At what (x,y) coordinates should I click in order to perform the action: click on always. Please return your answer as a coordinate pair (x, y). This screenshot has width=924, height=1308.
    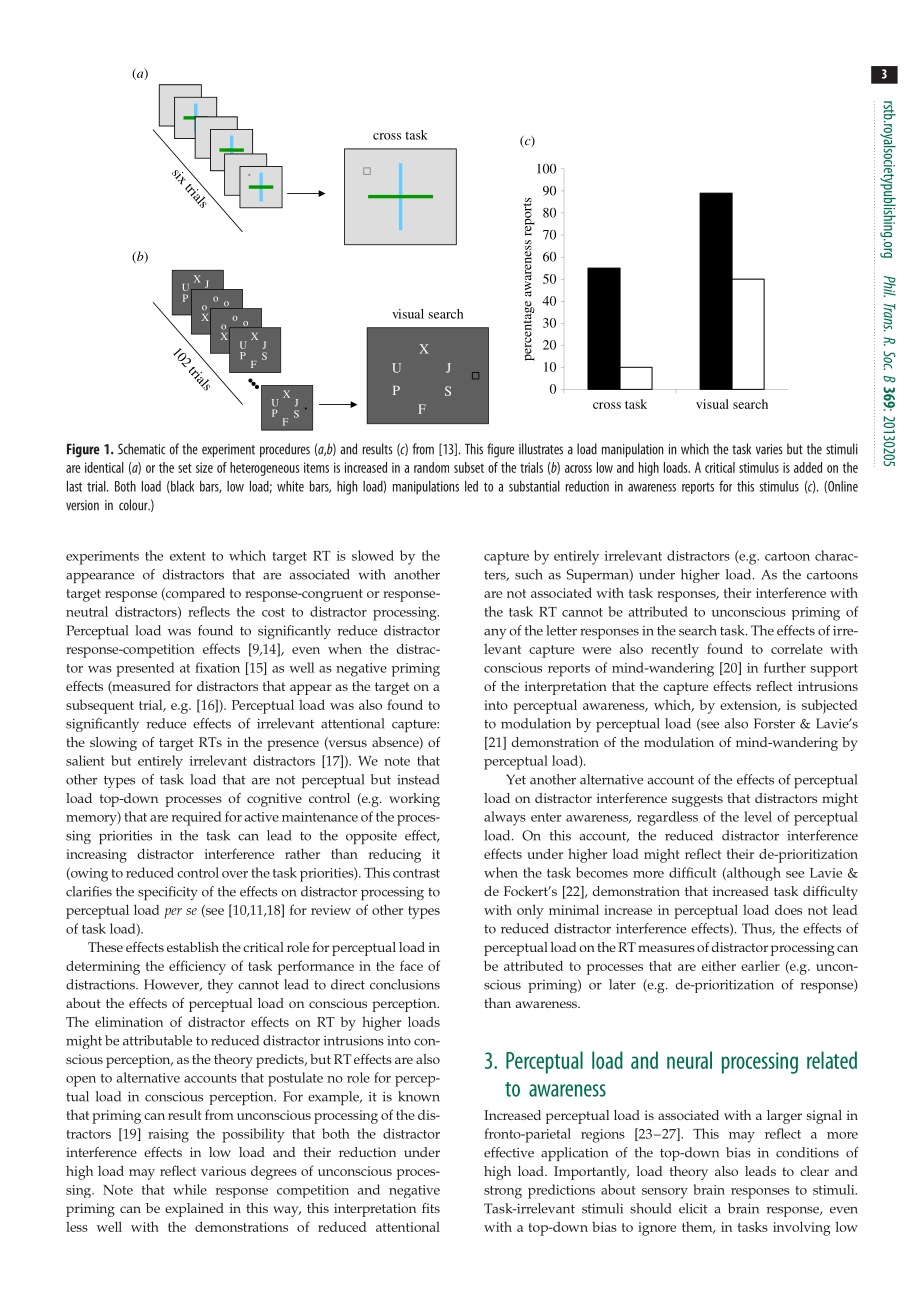
    Looking at the image, I should click on (505, 818).
